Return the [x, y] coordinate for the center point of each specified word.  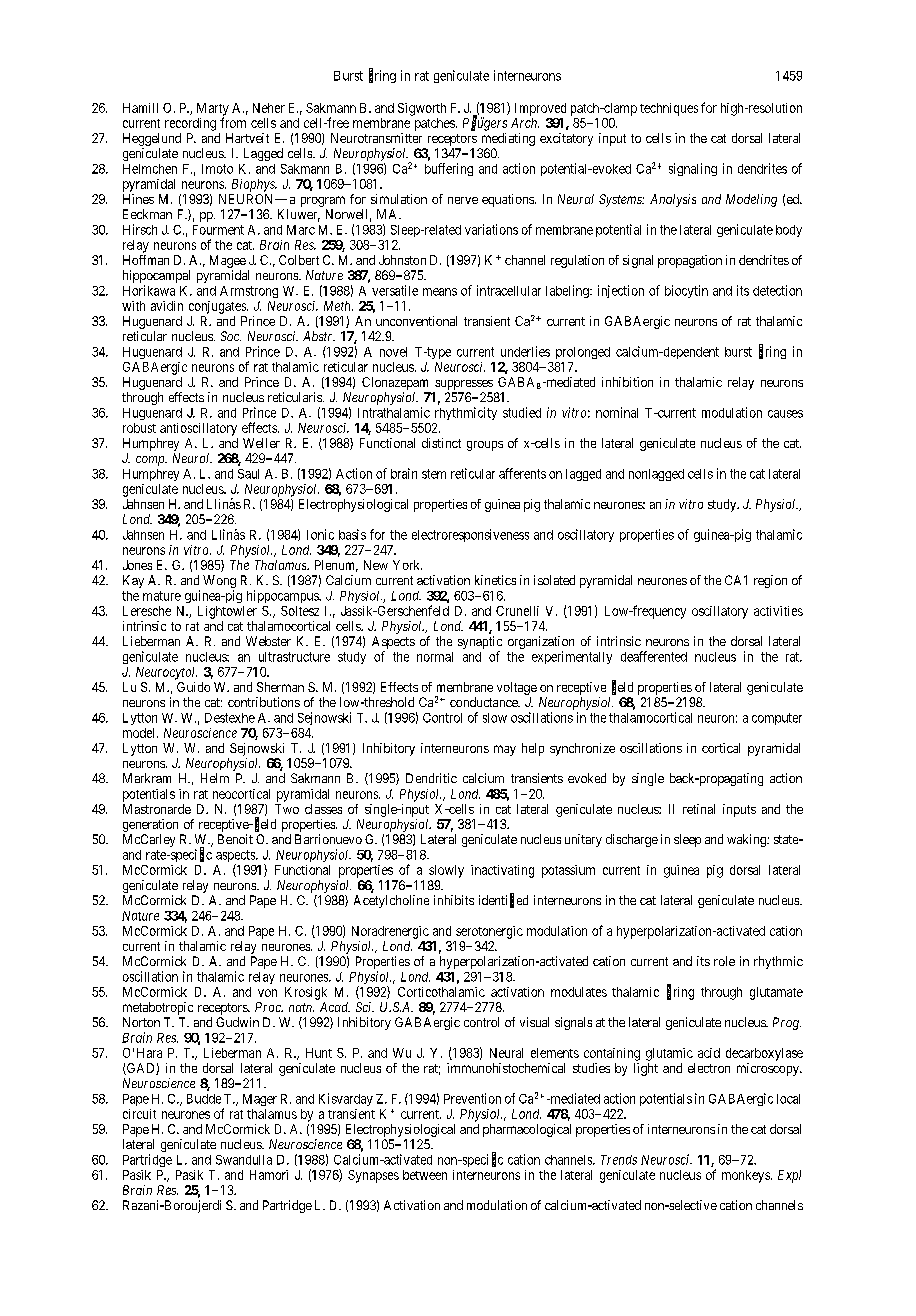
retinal [699, 809]
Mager [260, 1100]
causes [785, 414]
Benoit [235, 839]
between [425, 1175]
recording [190, 124]
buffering [449, 169]
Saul [248, 474]
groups [485, 446]
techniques [669, 109]
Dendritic [431, 778]
